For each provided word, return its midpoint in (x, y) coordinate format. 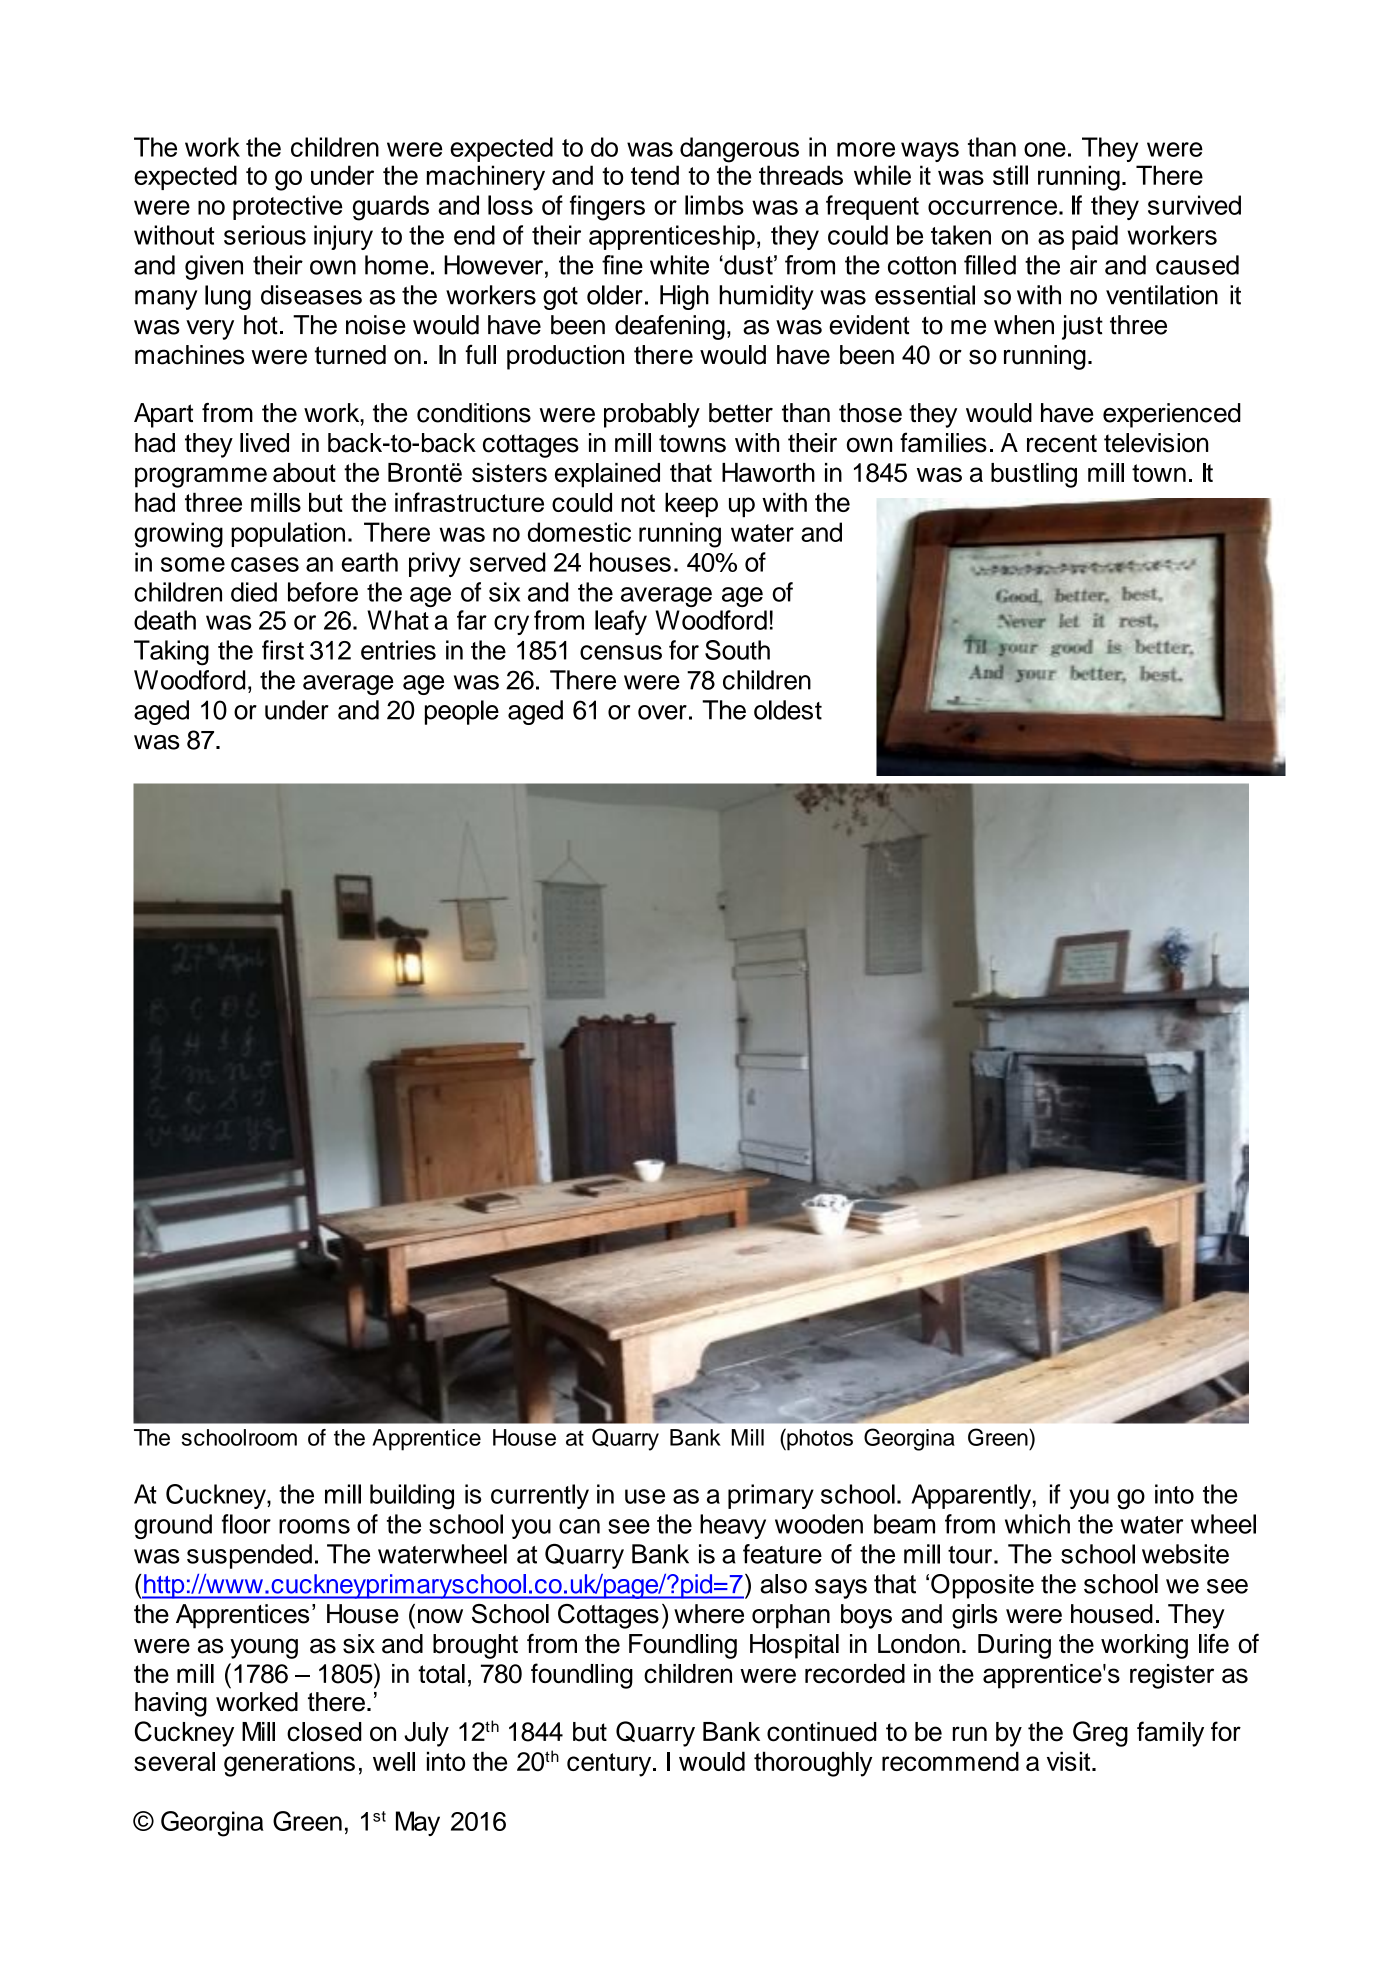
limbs (714, 205)
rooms (314, 1526)
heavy (733, 1526)
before (323, 592)
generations (289, 1764)
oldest (788, 710)
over (662, 712)
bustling (1034, 475)
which (1037, 1524)
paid (1095, 237)
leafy (621, 622)
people (462, 712)
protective (287, 207)
